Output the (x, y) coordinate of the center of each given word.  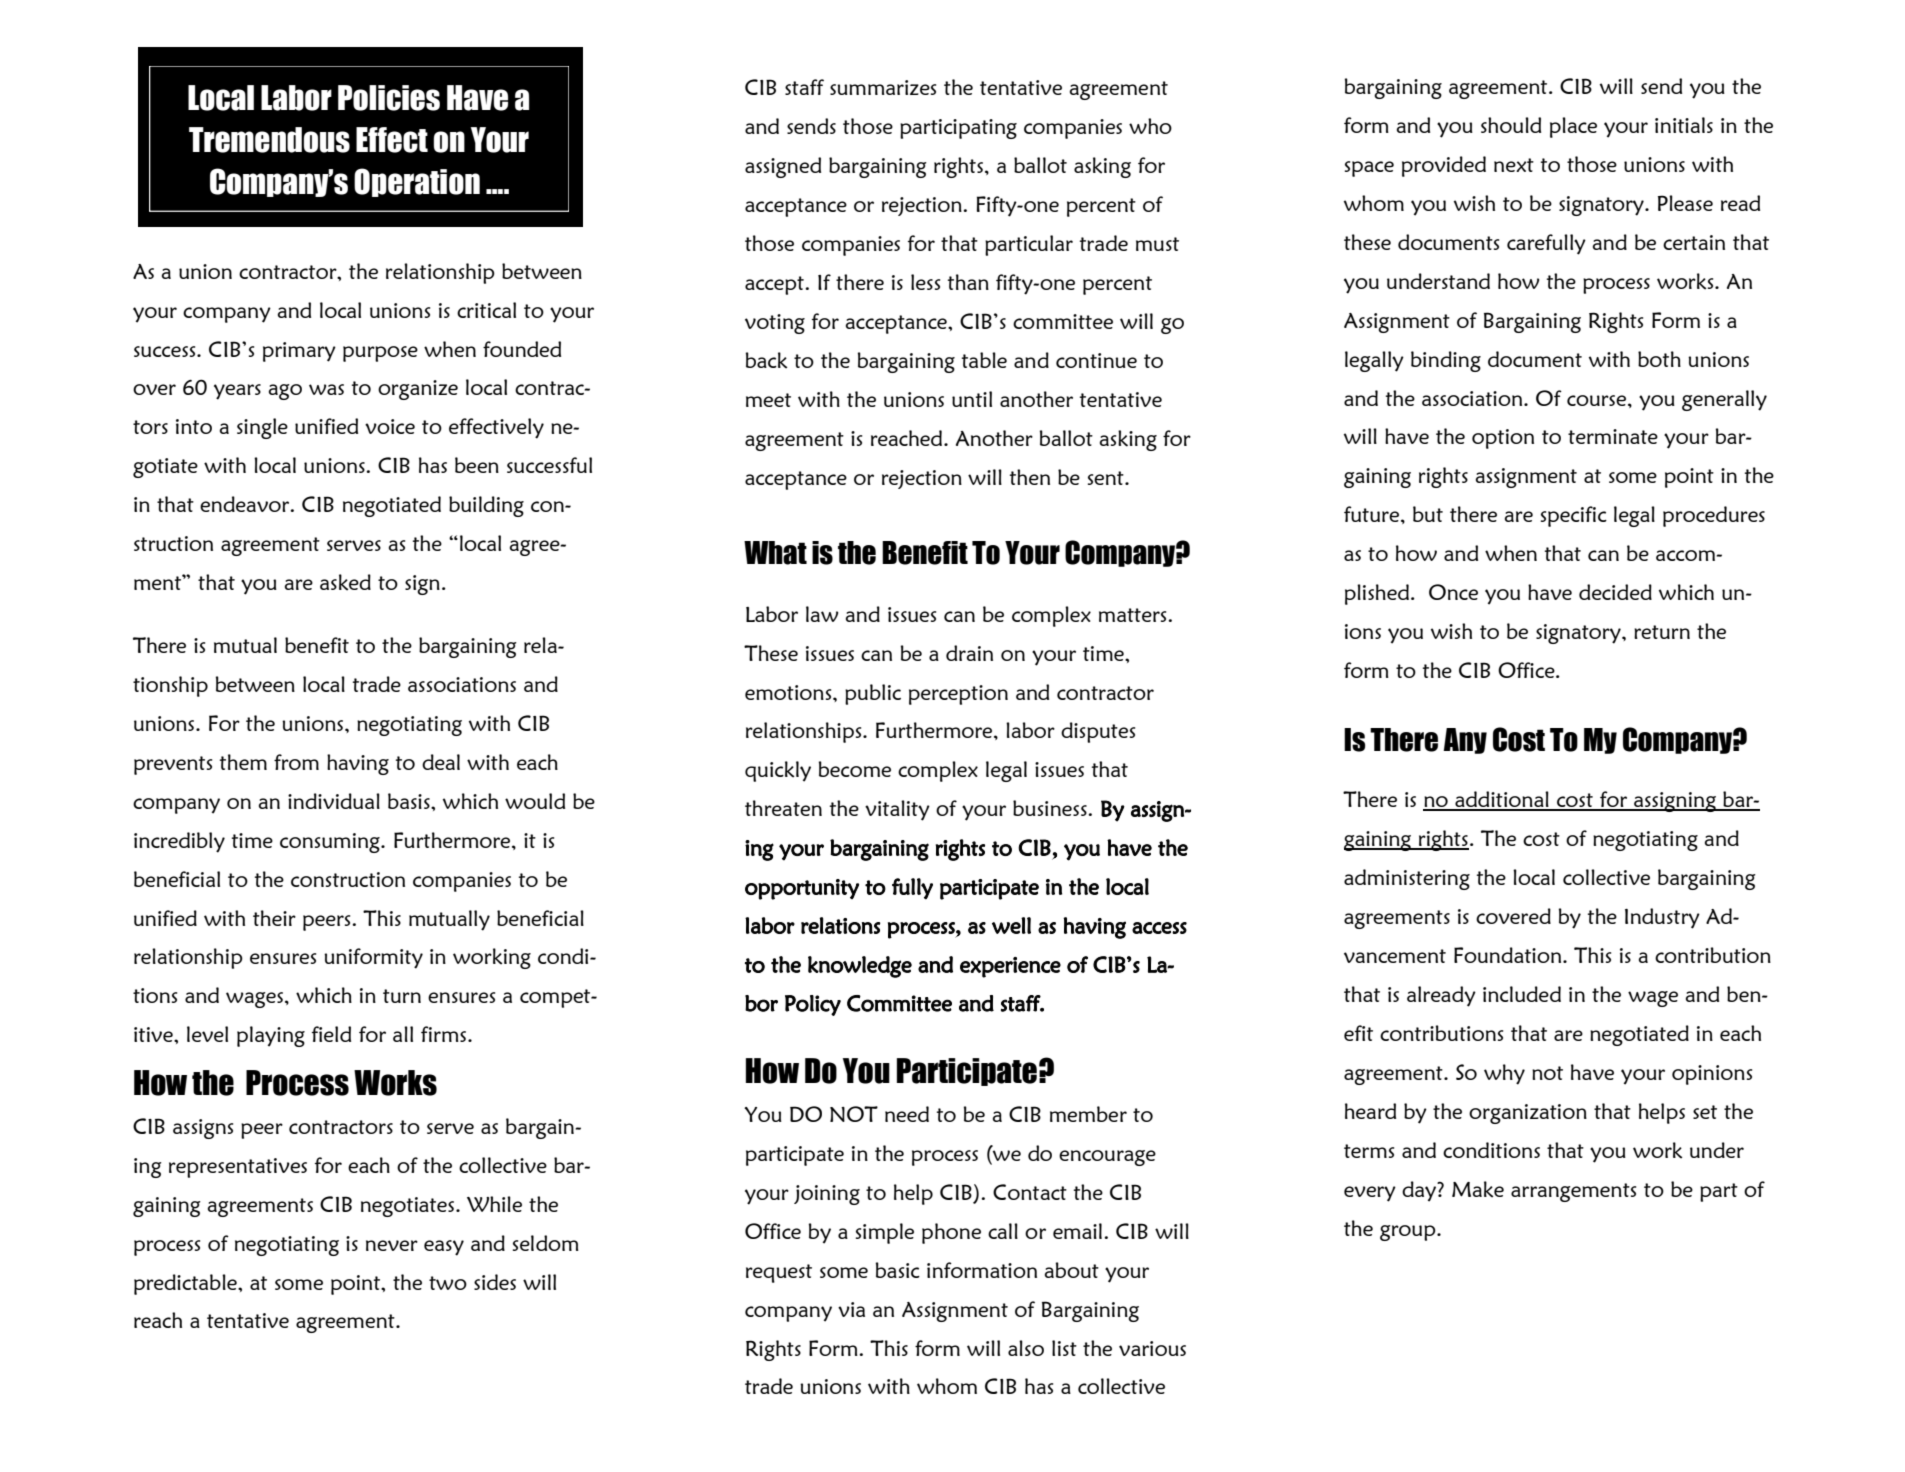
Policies (389, 98)
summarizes (883, 87)
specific (1574, 516)
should (1511, 125)
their (274, 918)
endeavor (246, 504)
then (1030, 477)
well (1011, 925)
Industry (1662, 918)
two (448, 1283)
